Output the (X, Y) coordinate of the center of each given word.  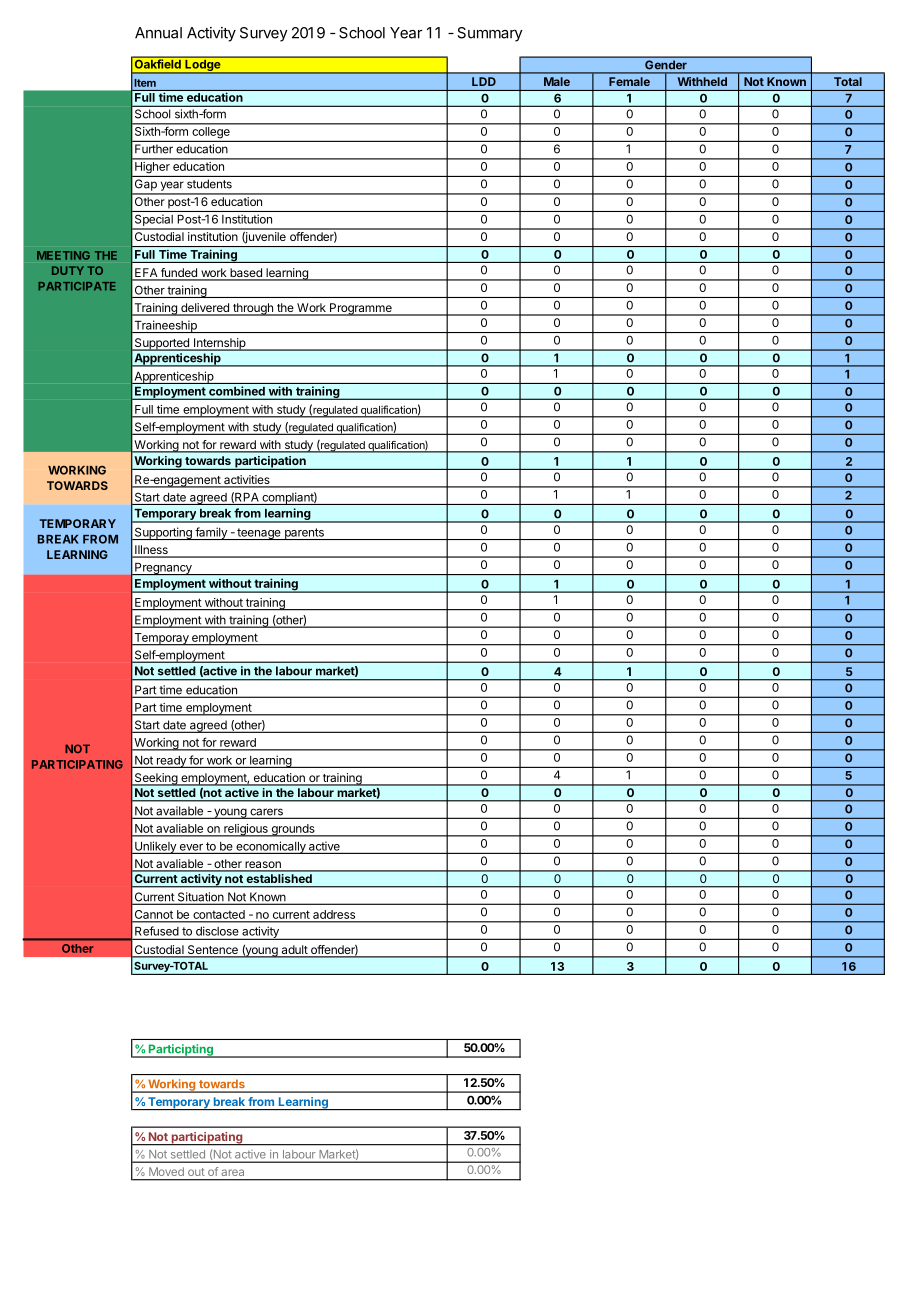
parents (304, 534)
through (253, 309)
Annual (158, 33)
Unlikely (155, 847)
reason (263, 866)
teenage (259, 534)
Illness (151, 551)
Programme (361, 309)
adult (294, 951)
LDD (484, 81)
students (209, 184)
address (334, 914)
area (233, 1173)
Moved (166, 1171)
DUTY (68, 270)
